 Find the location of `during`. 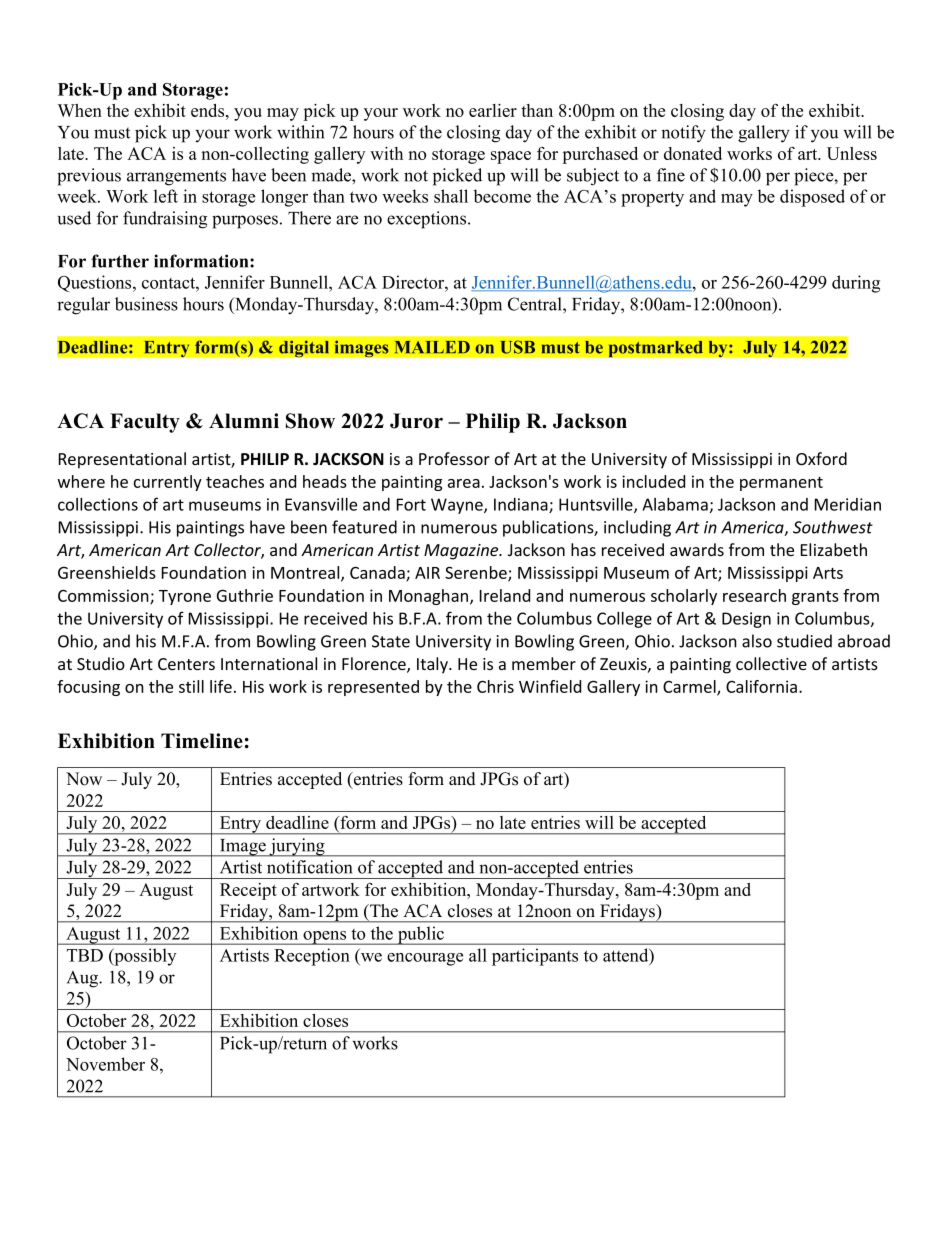

during is located at coordinates (856, 284).
